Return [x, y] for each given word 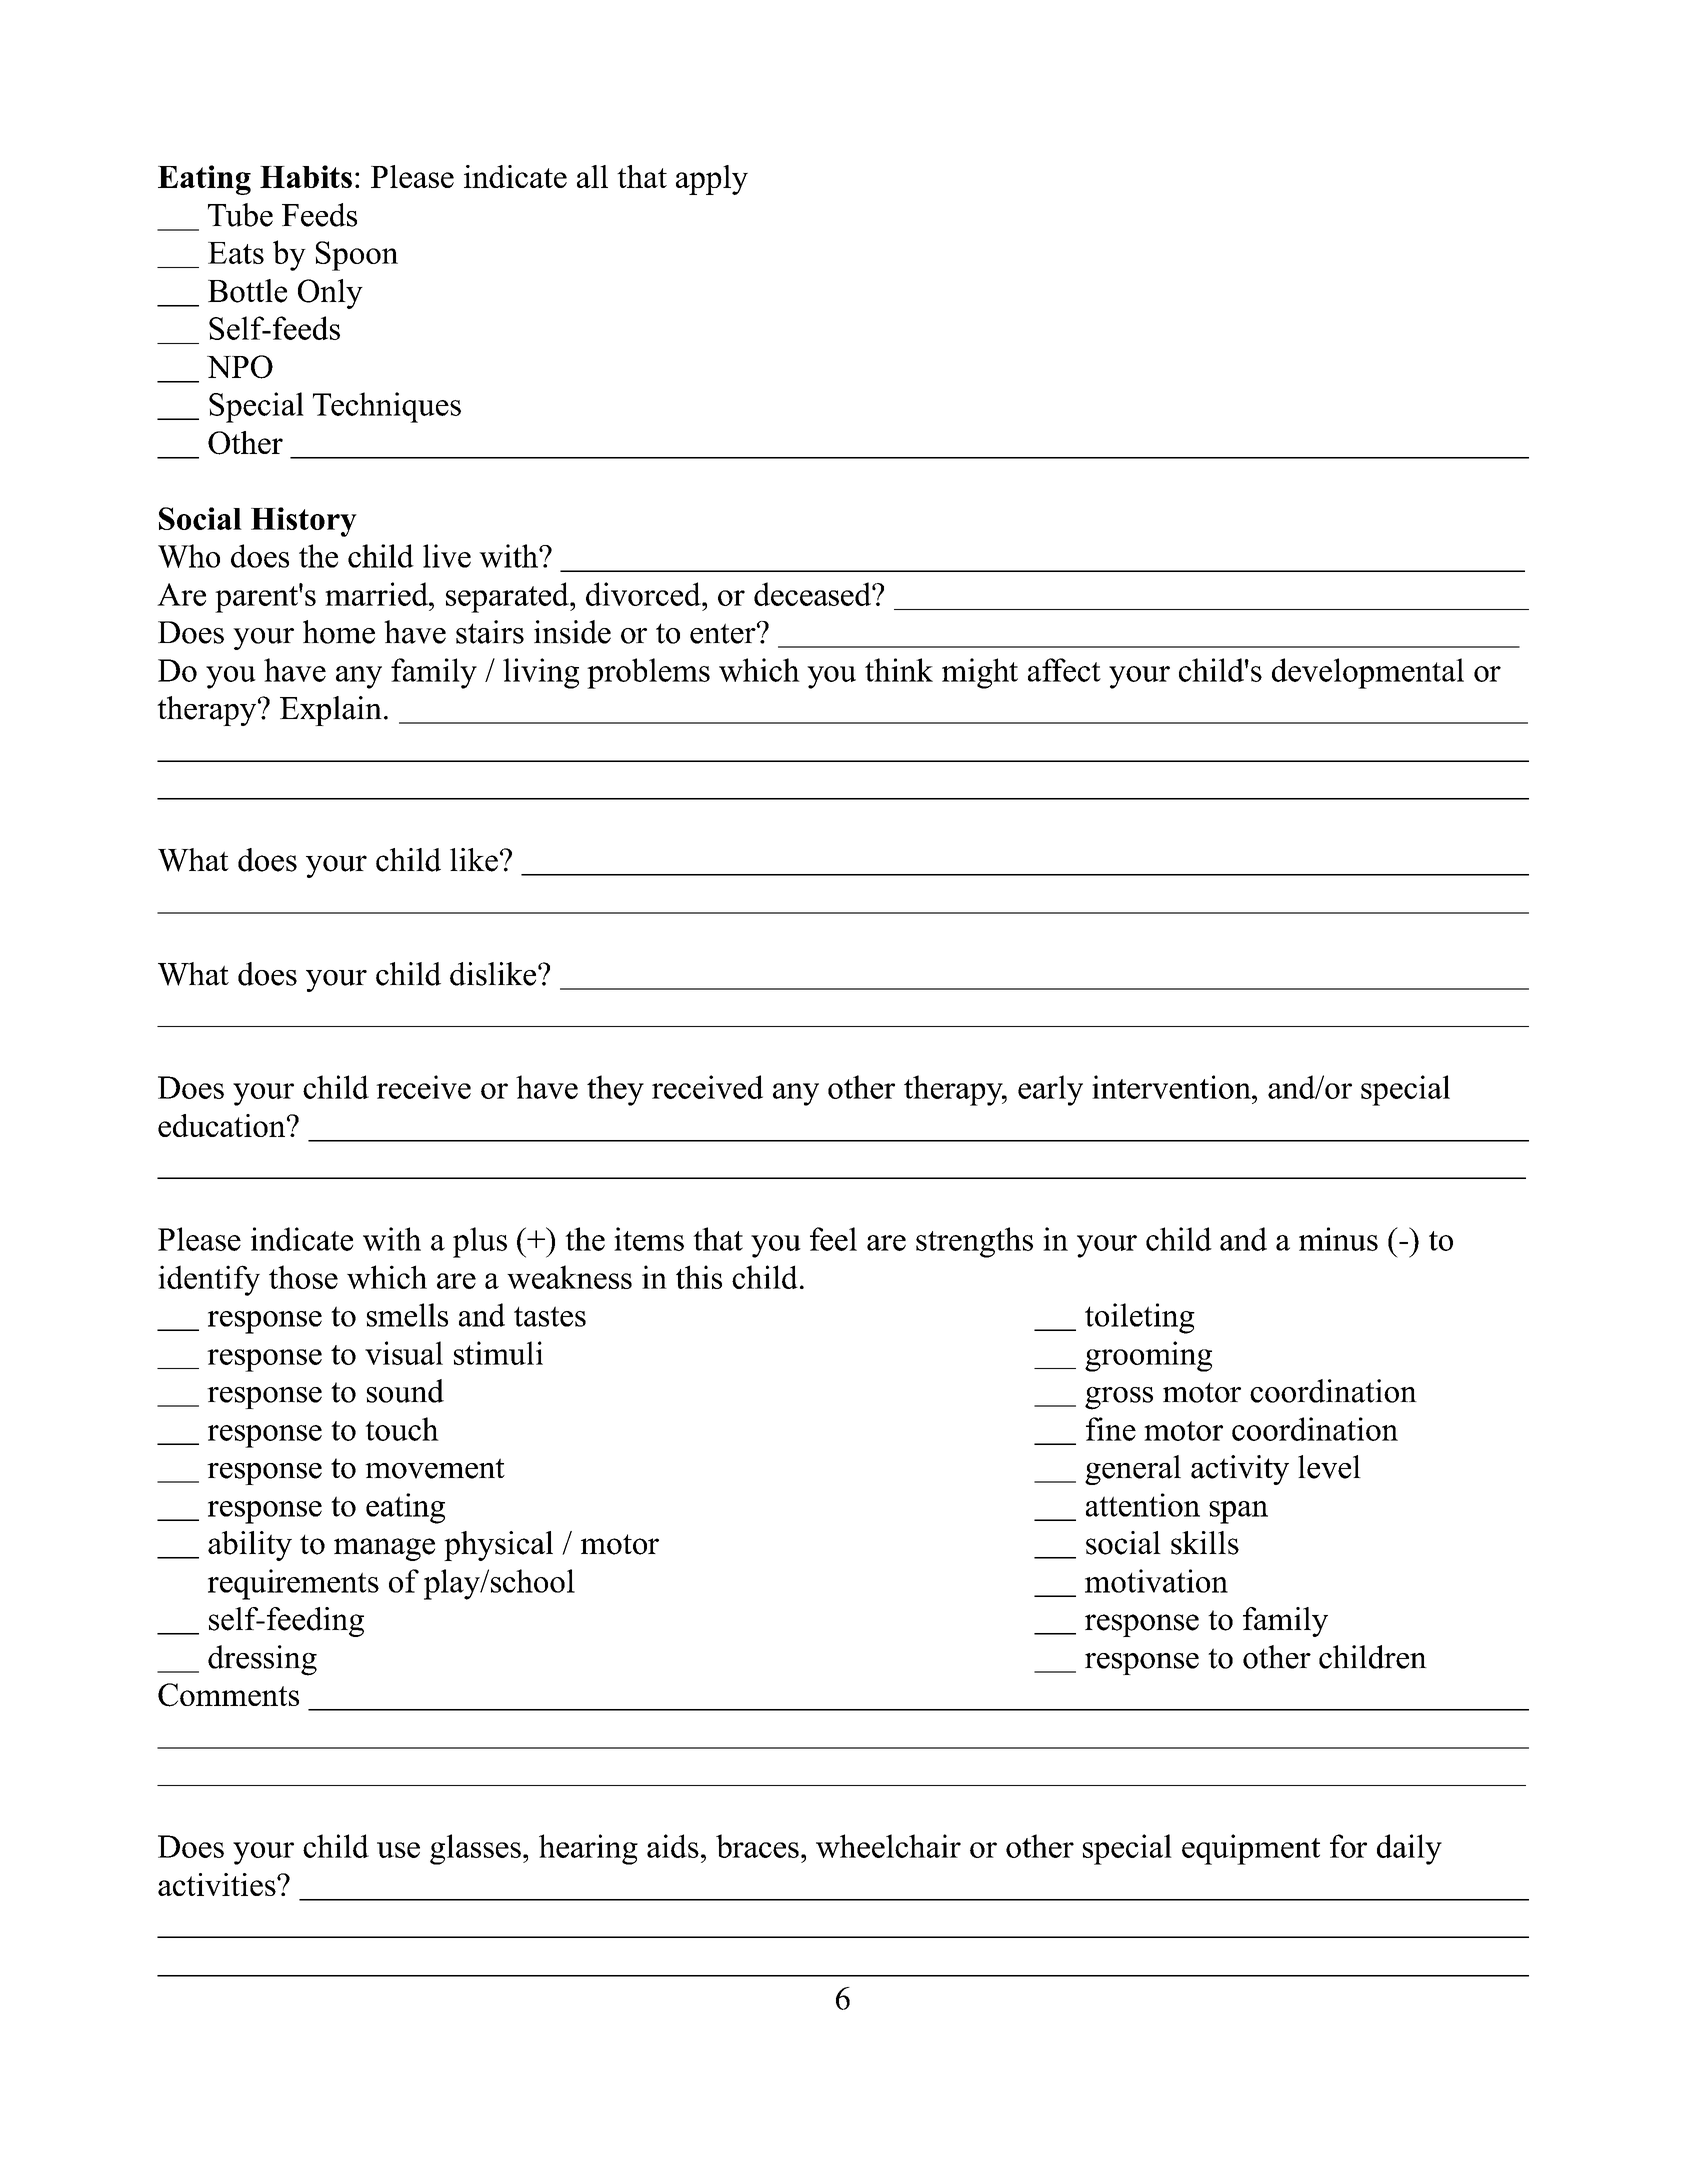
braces [757, 1846]
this [699, 1277]
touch [402, 1429]
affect [1064, 670]
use [398, 1850]
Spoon [357, 256]
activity [1240, 1470]
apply [712, 180]
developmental [1368, 673]
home [339, 632]
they [615, 1090]
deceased [813, 594]
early [1050, 1090]
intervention [1172, 1087]
